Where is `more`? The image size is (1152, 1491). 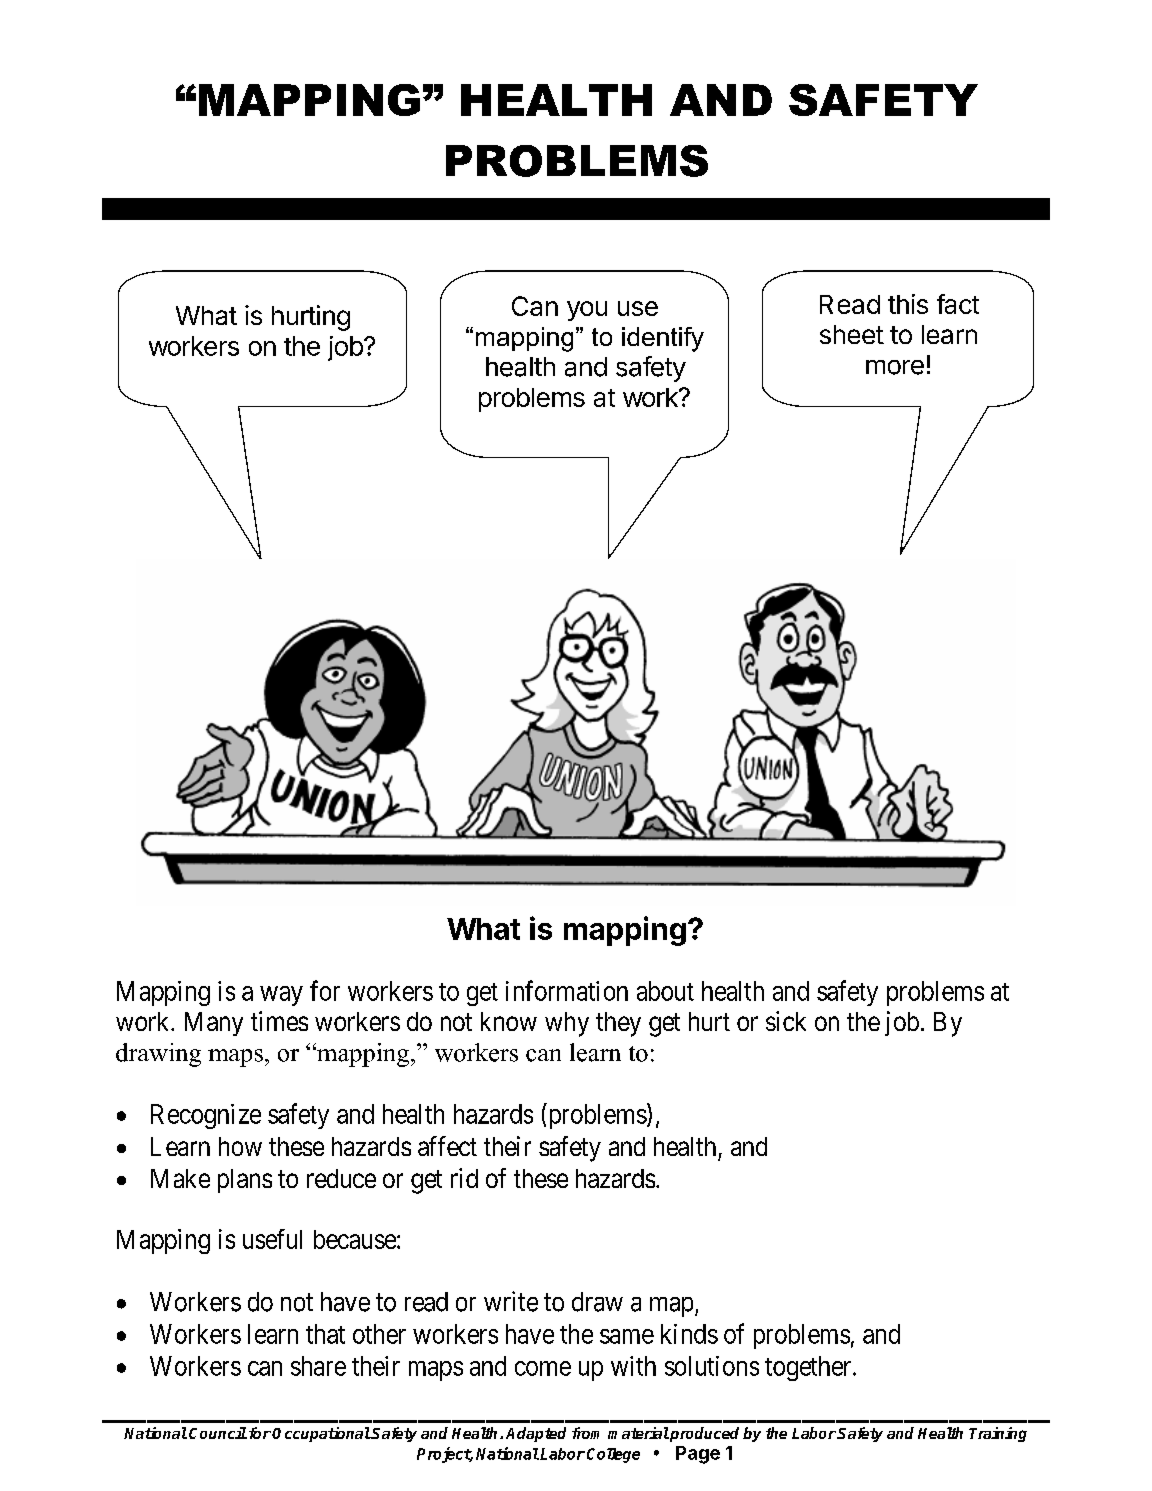 more is located at coordinates (895, 367).
